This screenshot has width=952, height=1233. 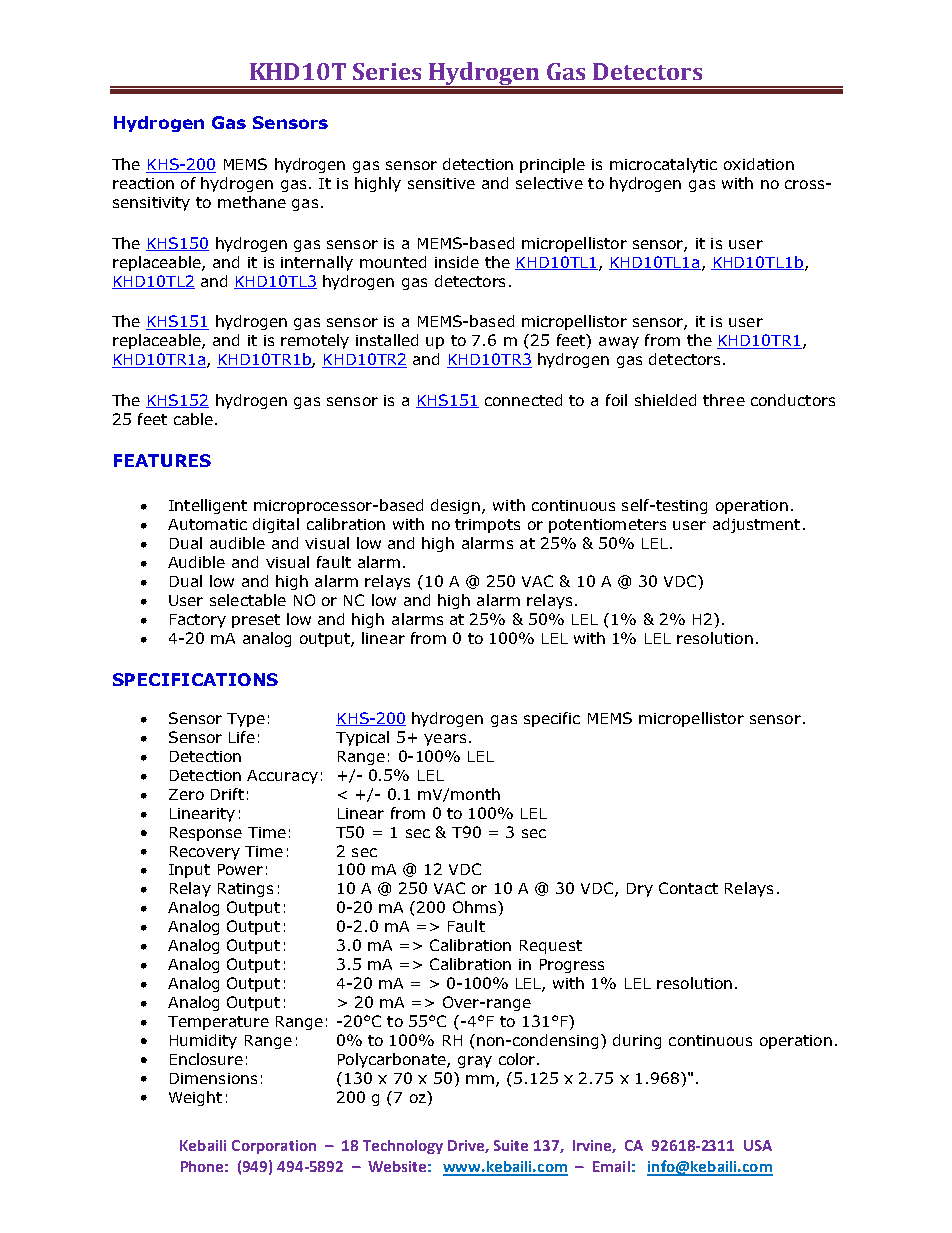 I want to click on years, so click(x=445, y=740).
